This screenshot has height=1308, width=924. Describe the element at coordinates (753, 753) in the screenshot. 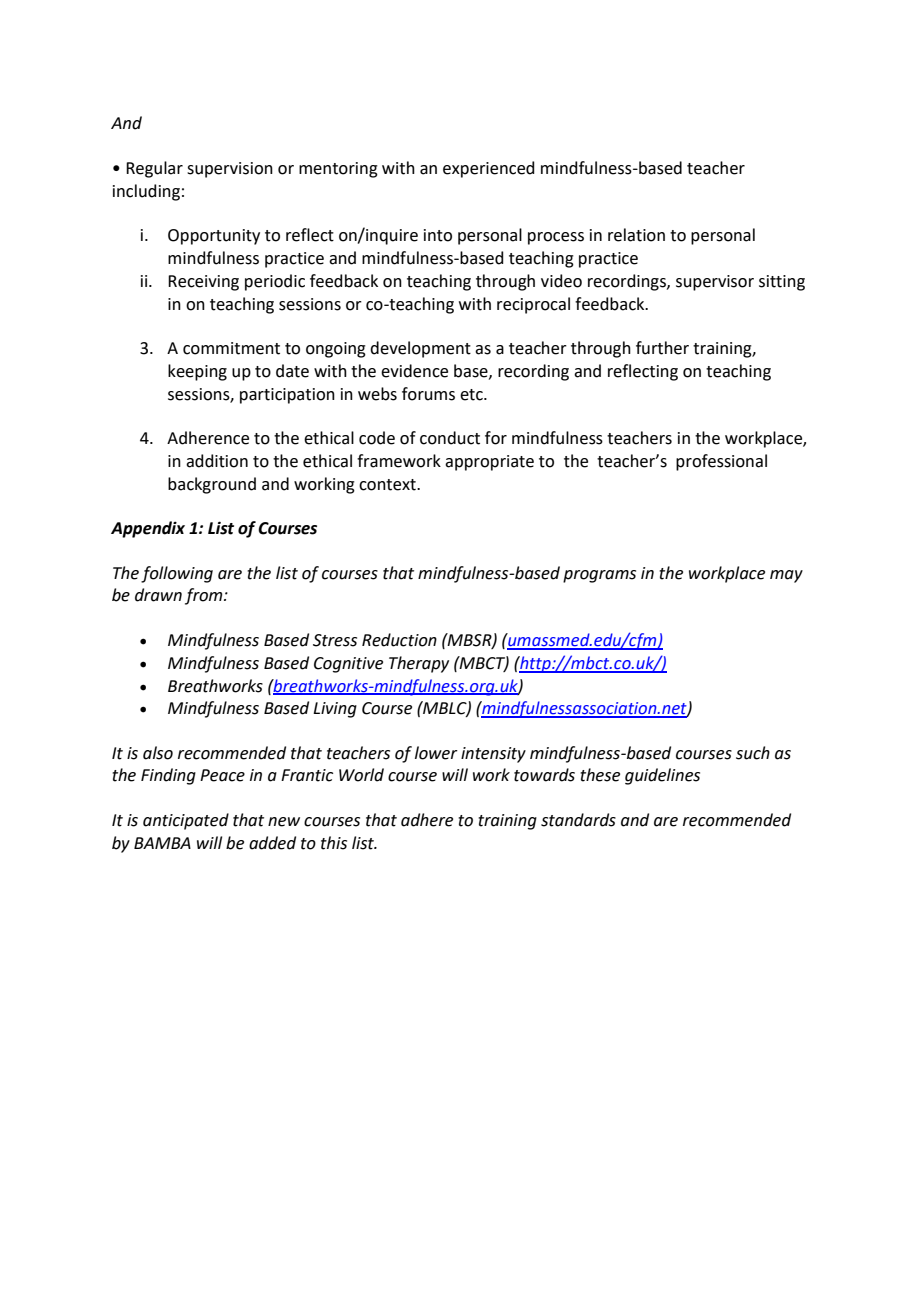

I see `such` at that location.
